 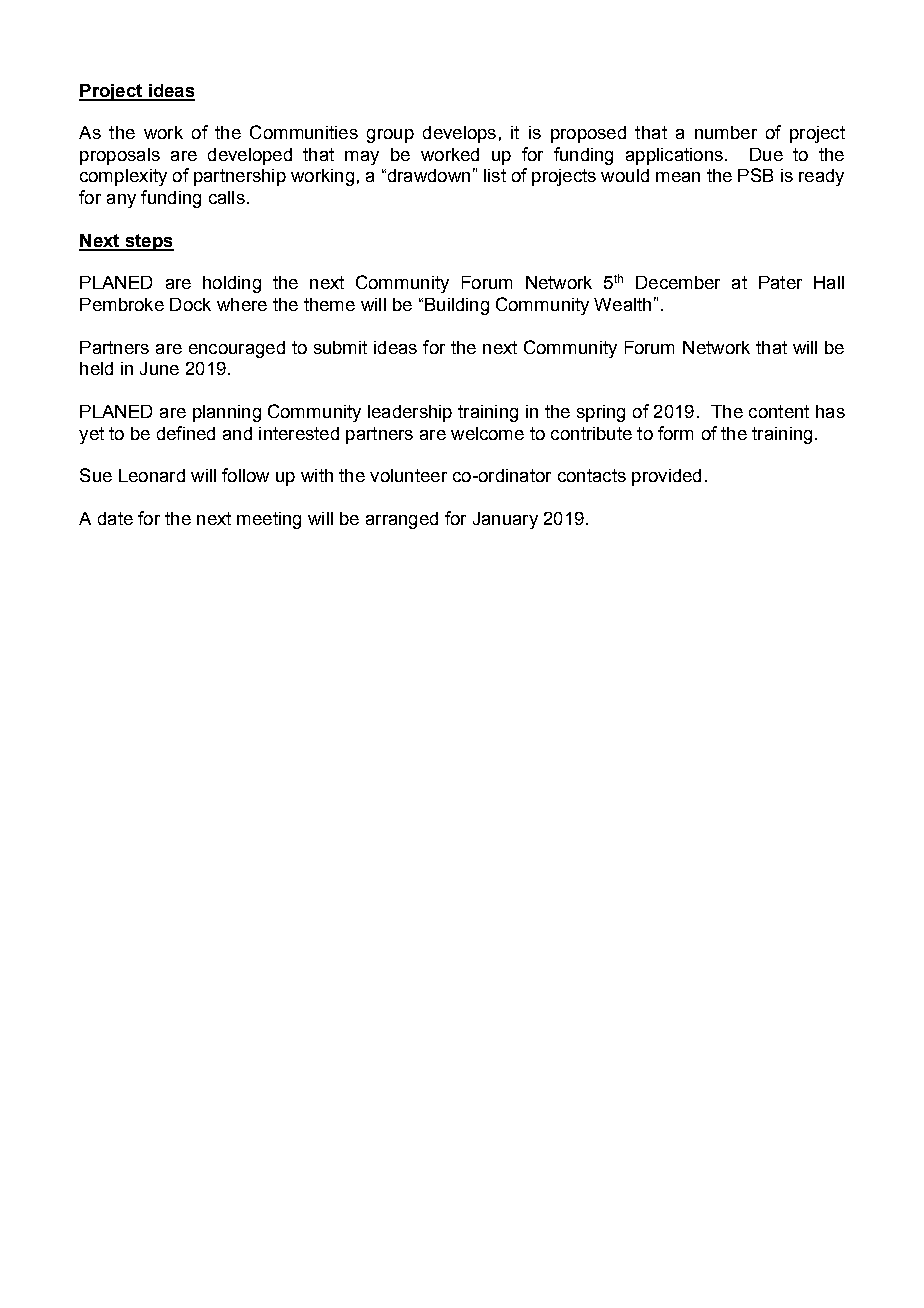 What do you see at coordinates (505, 520) in the screenshot?
I see `January` at bounding box center [505, 520].
